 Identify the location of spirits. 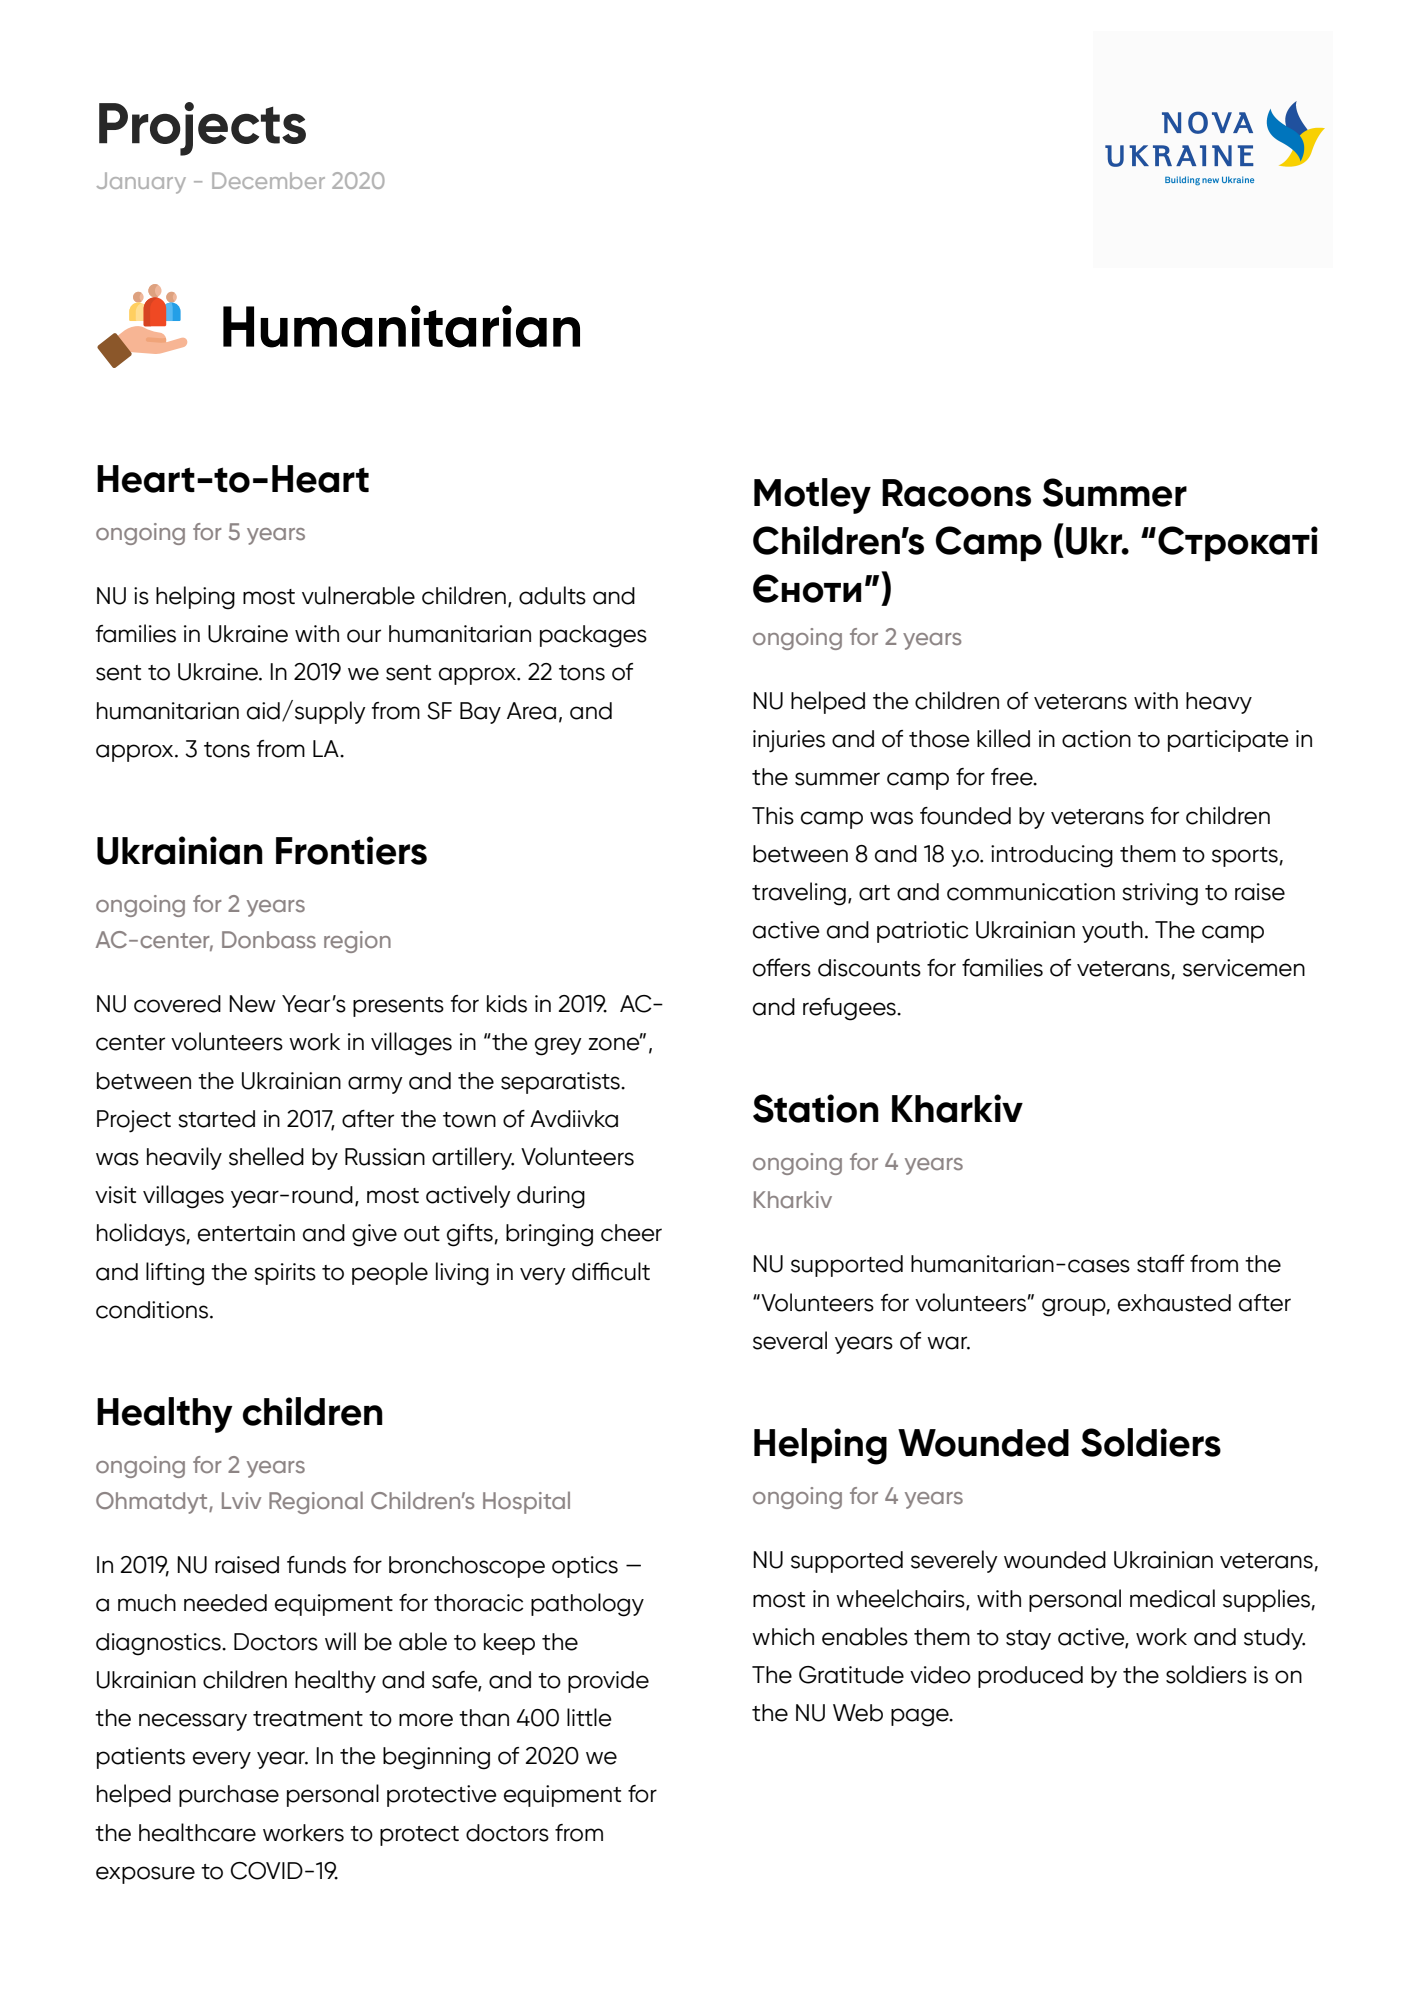
(285, 1274).
